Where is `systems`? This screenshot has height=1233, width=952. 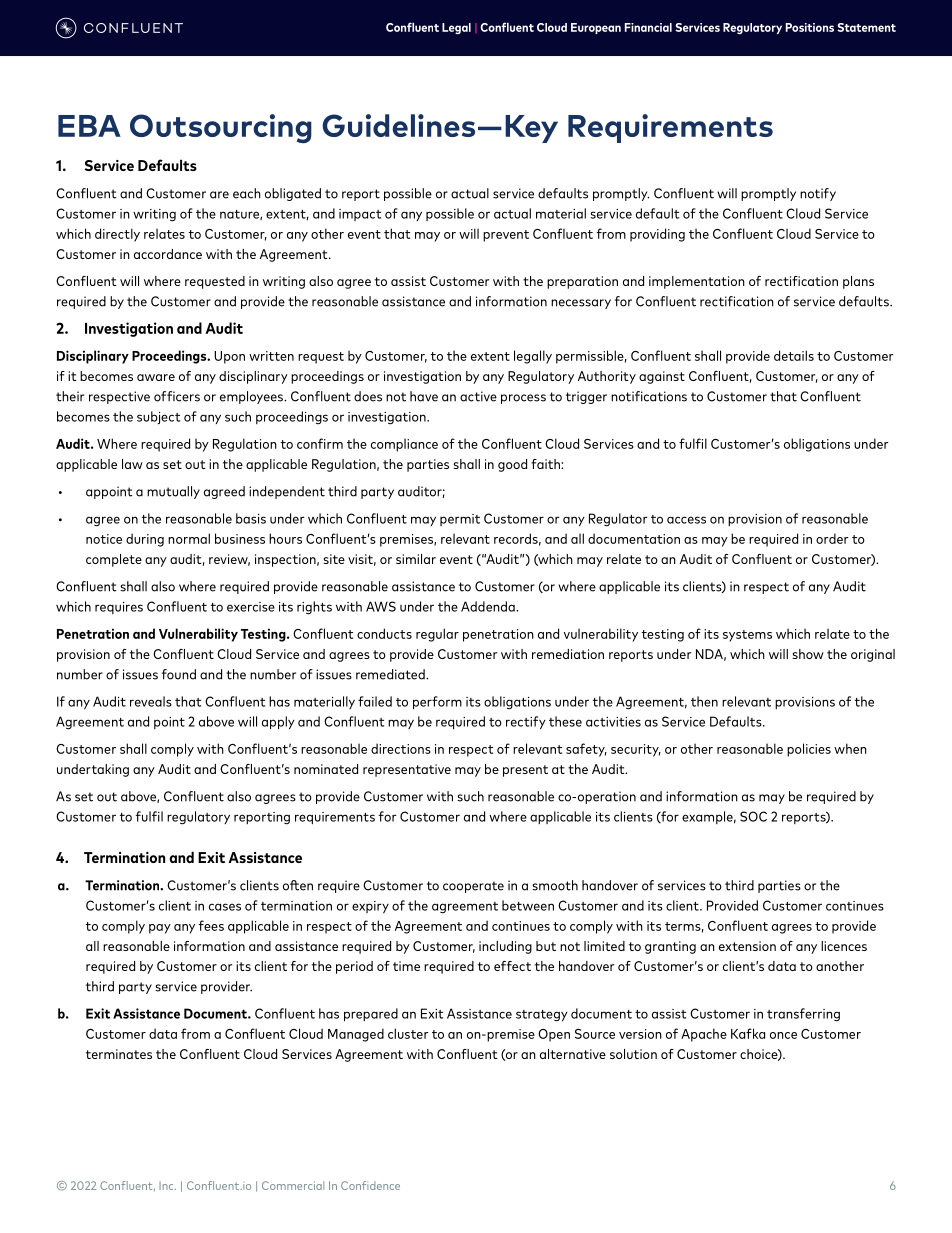
systems is located at coordinates (747, 636).
